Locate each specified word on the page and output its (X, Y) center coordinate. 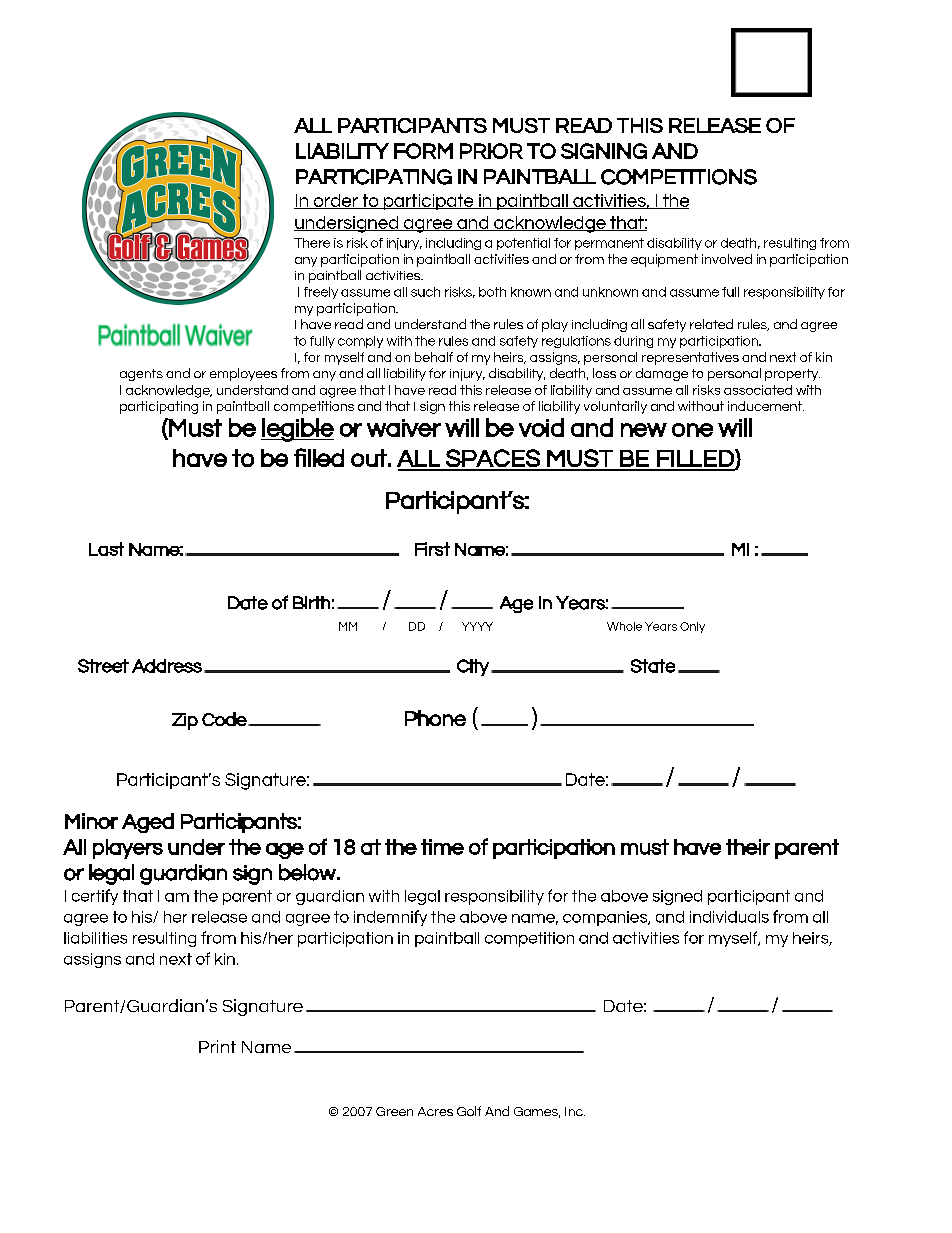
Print (217, 1046)
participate (428, 202)
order (335, 201)
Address (167, 666)
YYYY (477, 626)
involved (727, 259)
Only (692, 627)
